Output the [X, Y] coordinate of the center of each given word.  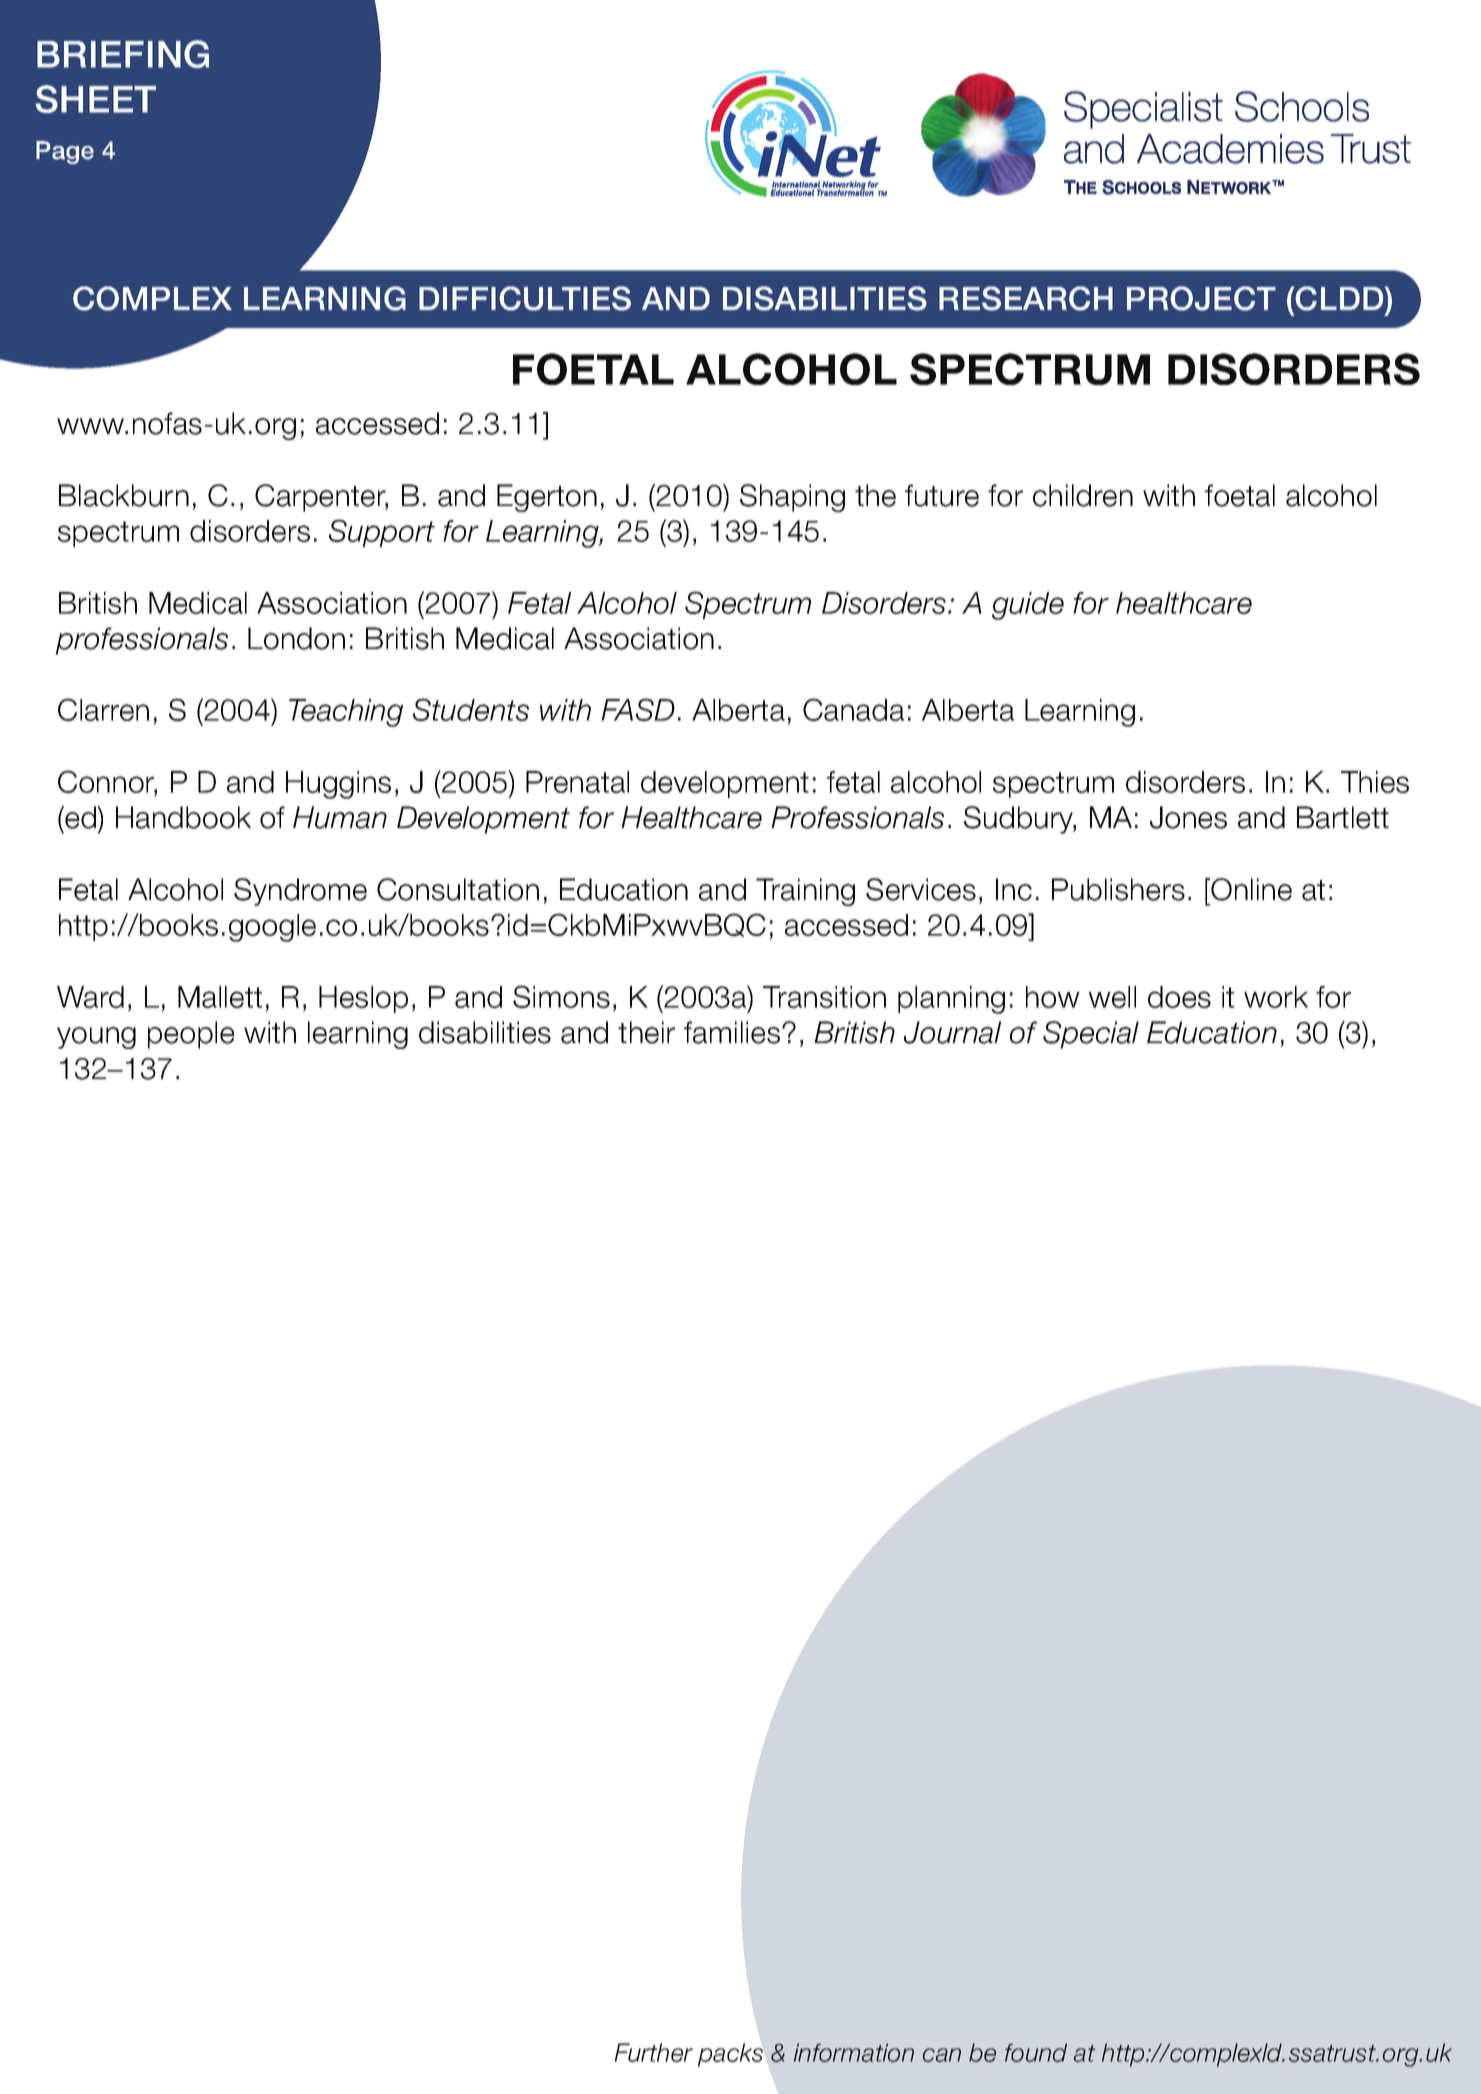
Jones [1188, 817]
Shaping [792, 498]
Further [653, 2052]
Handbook [183, 817]
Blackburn [124, 495]
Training [805, 892]
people [191, 1035]
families [732, 1032]
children [1083, 495]
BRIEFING [123, 54]
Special [1091, 1035]
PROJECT [1201, 298]
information [854, 2052]
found [1036, 2052]
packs [730, 2055]
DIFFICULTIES [525, 298]
